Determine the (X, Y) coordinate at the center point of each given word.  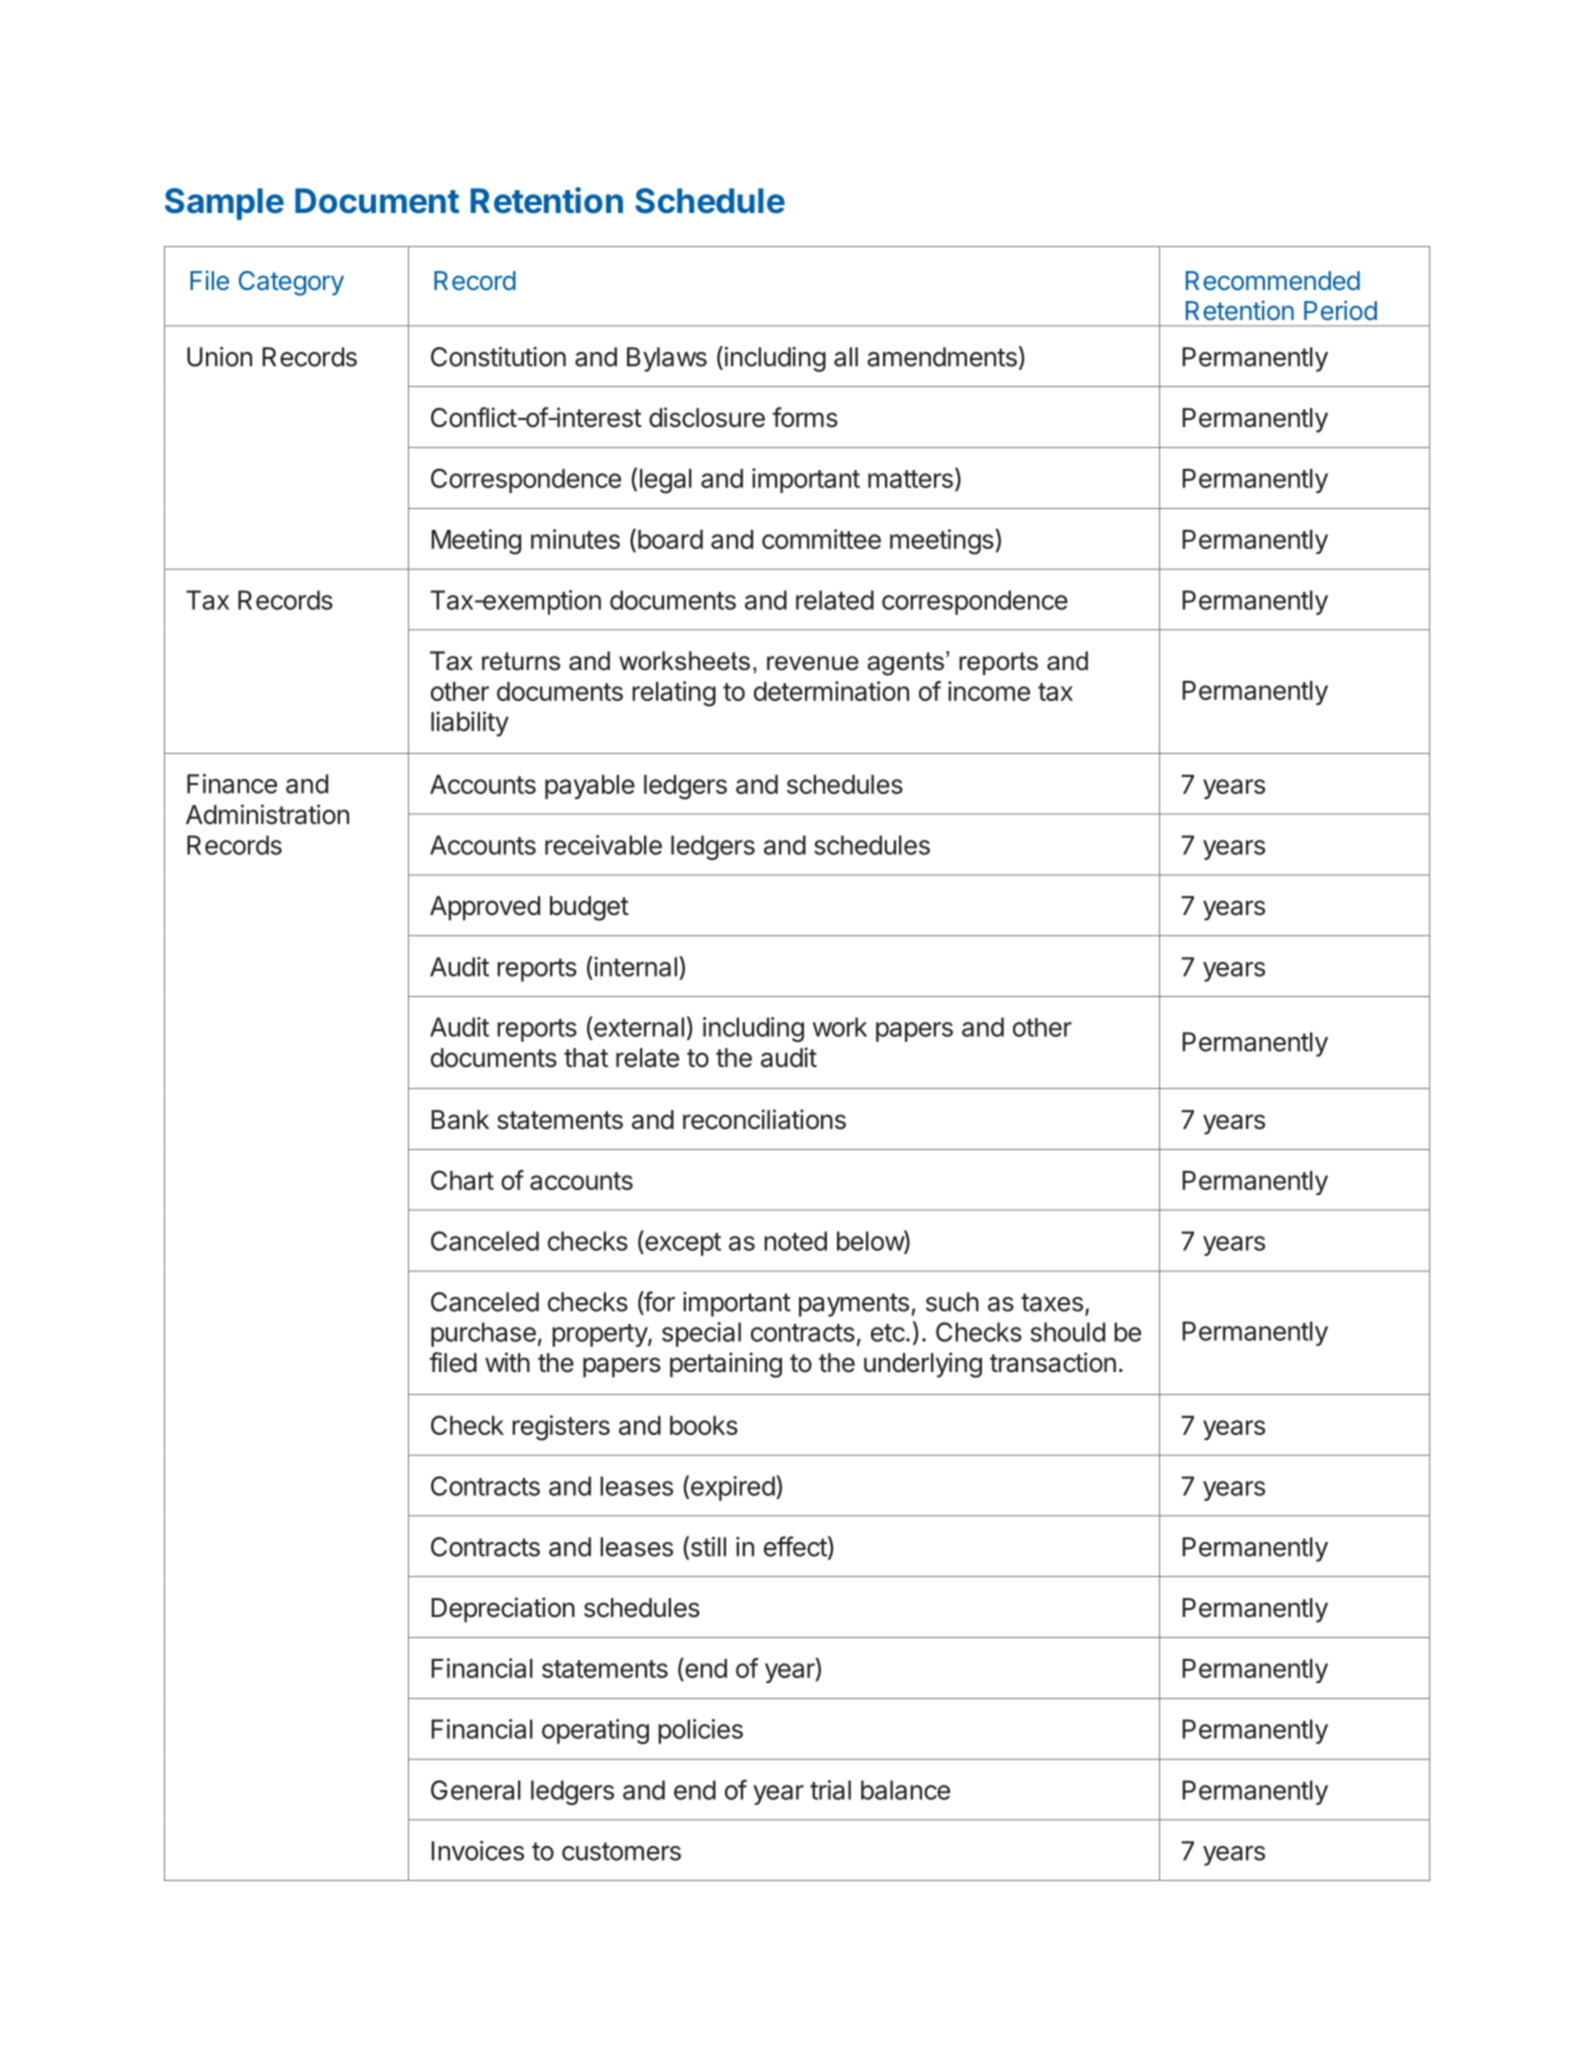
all (846, 357)
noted (795, 1241)
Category (291, 283)
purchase (483, 1334)
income (989, 691)
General (476, 1790)
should (1068, 1332)
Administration (267, 814)
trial (830, 1790)
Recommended (1273, 280)
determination (831, 691)
